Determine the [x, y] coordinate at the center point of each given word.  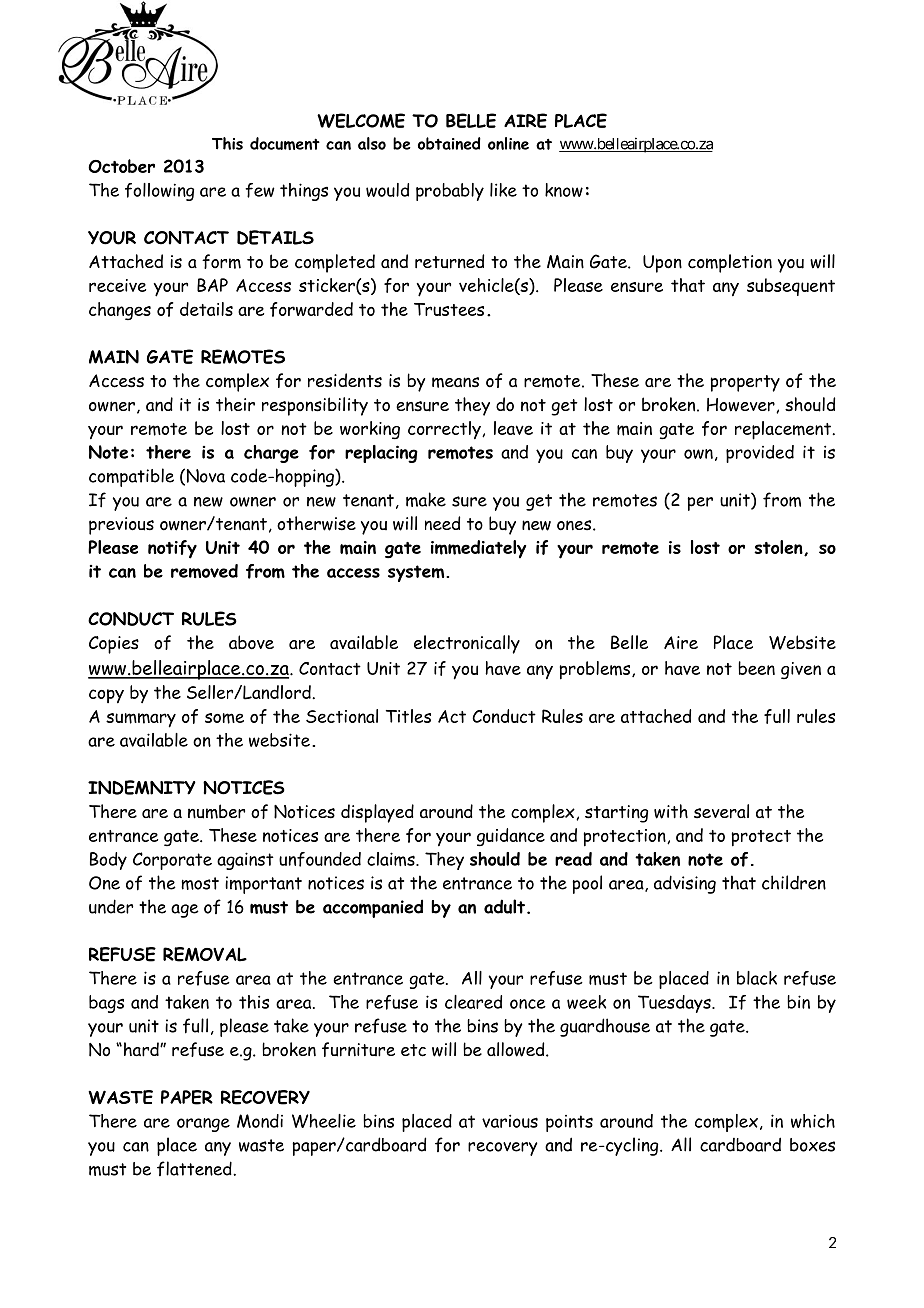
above [251, 642]
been [756, 668]
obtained [449, 143]
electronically [467, 644]
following [159, 192]
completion [730, 263]
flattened [195, 1168]
